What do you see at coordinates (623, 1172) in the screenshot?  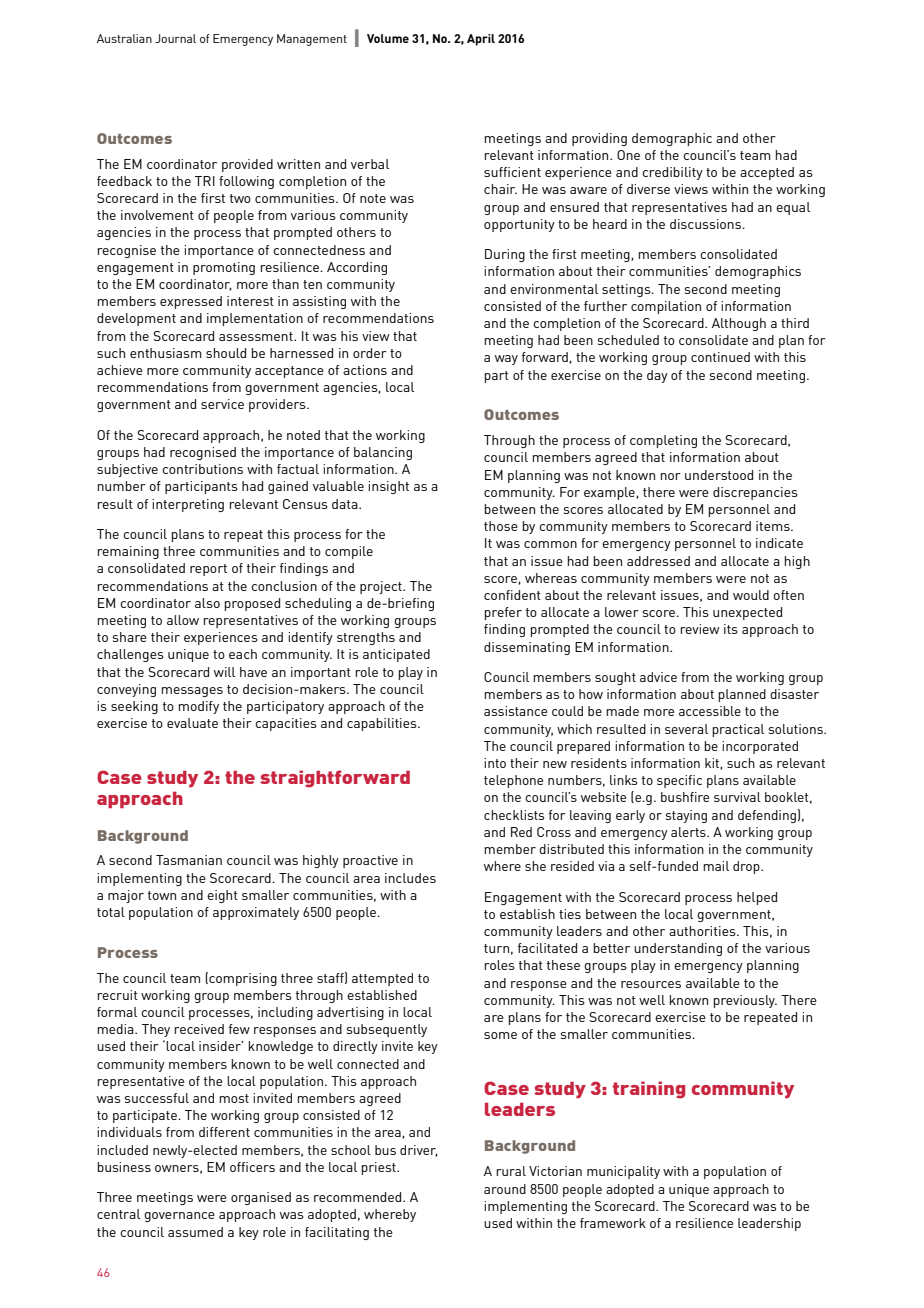 I see `municipality` at bounding box center [623, 1172].
